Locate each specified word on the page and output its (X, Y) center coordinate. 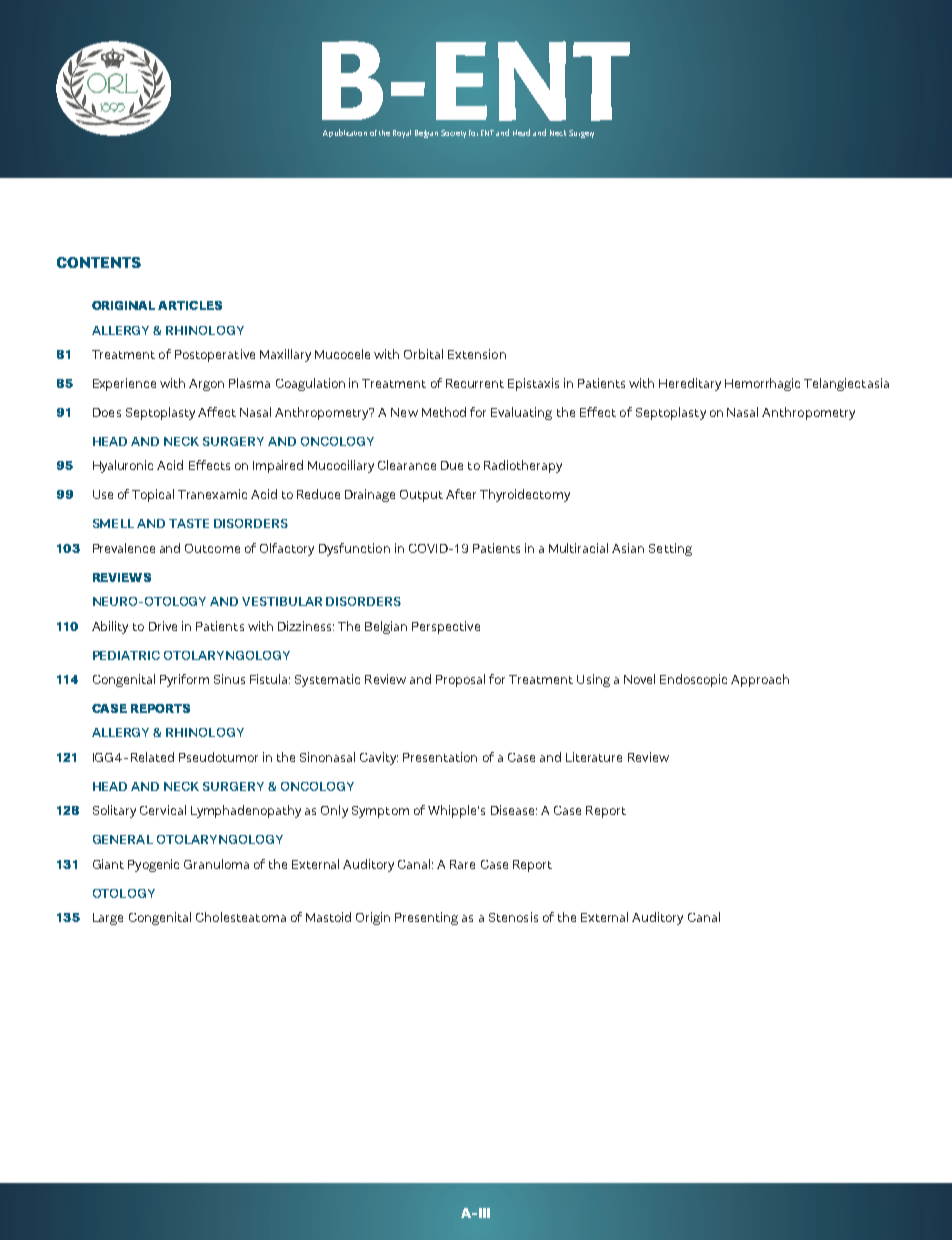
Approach (760, 680)
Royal (402, 134)
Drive (163, 626)
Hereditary (690, 384)
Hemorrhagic (762, 384)
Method (444, 412)
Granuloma (216, 864)
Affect (217, 412)
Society (453, 134)
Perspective (446, 627)
